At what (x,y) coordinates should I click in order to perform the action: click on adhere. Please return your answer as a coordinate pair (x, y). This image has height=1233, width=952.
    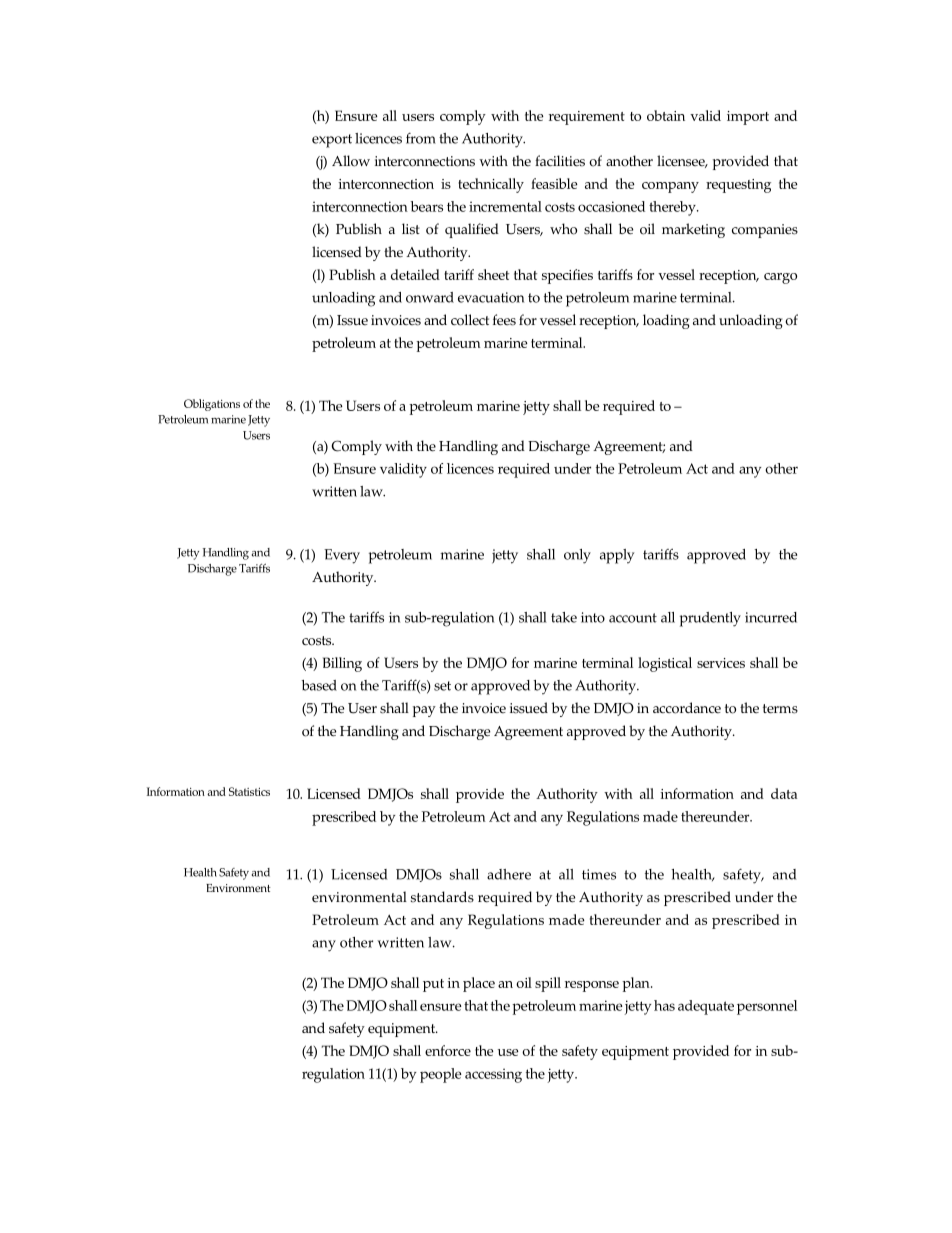
    Looking at the image, I should click on (509, 874).
